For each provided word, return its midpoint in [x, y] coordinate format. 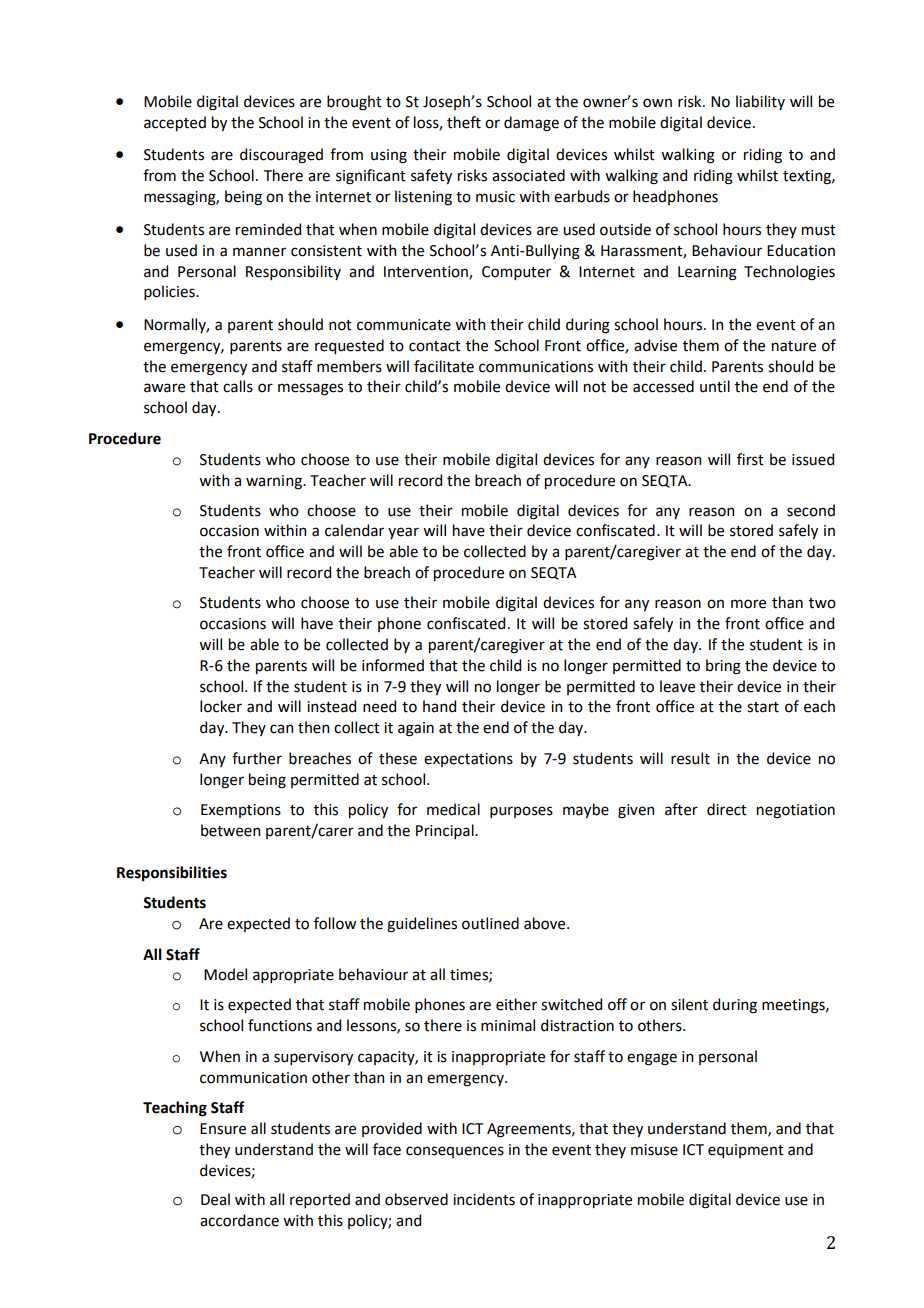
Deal [215, 1199]
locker [221, 706]
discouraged [281, 156]
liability [760, 102]
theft [464, 122]
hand [439, 706]
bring [723, 667]
